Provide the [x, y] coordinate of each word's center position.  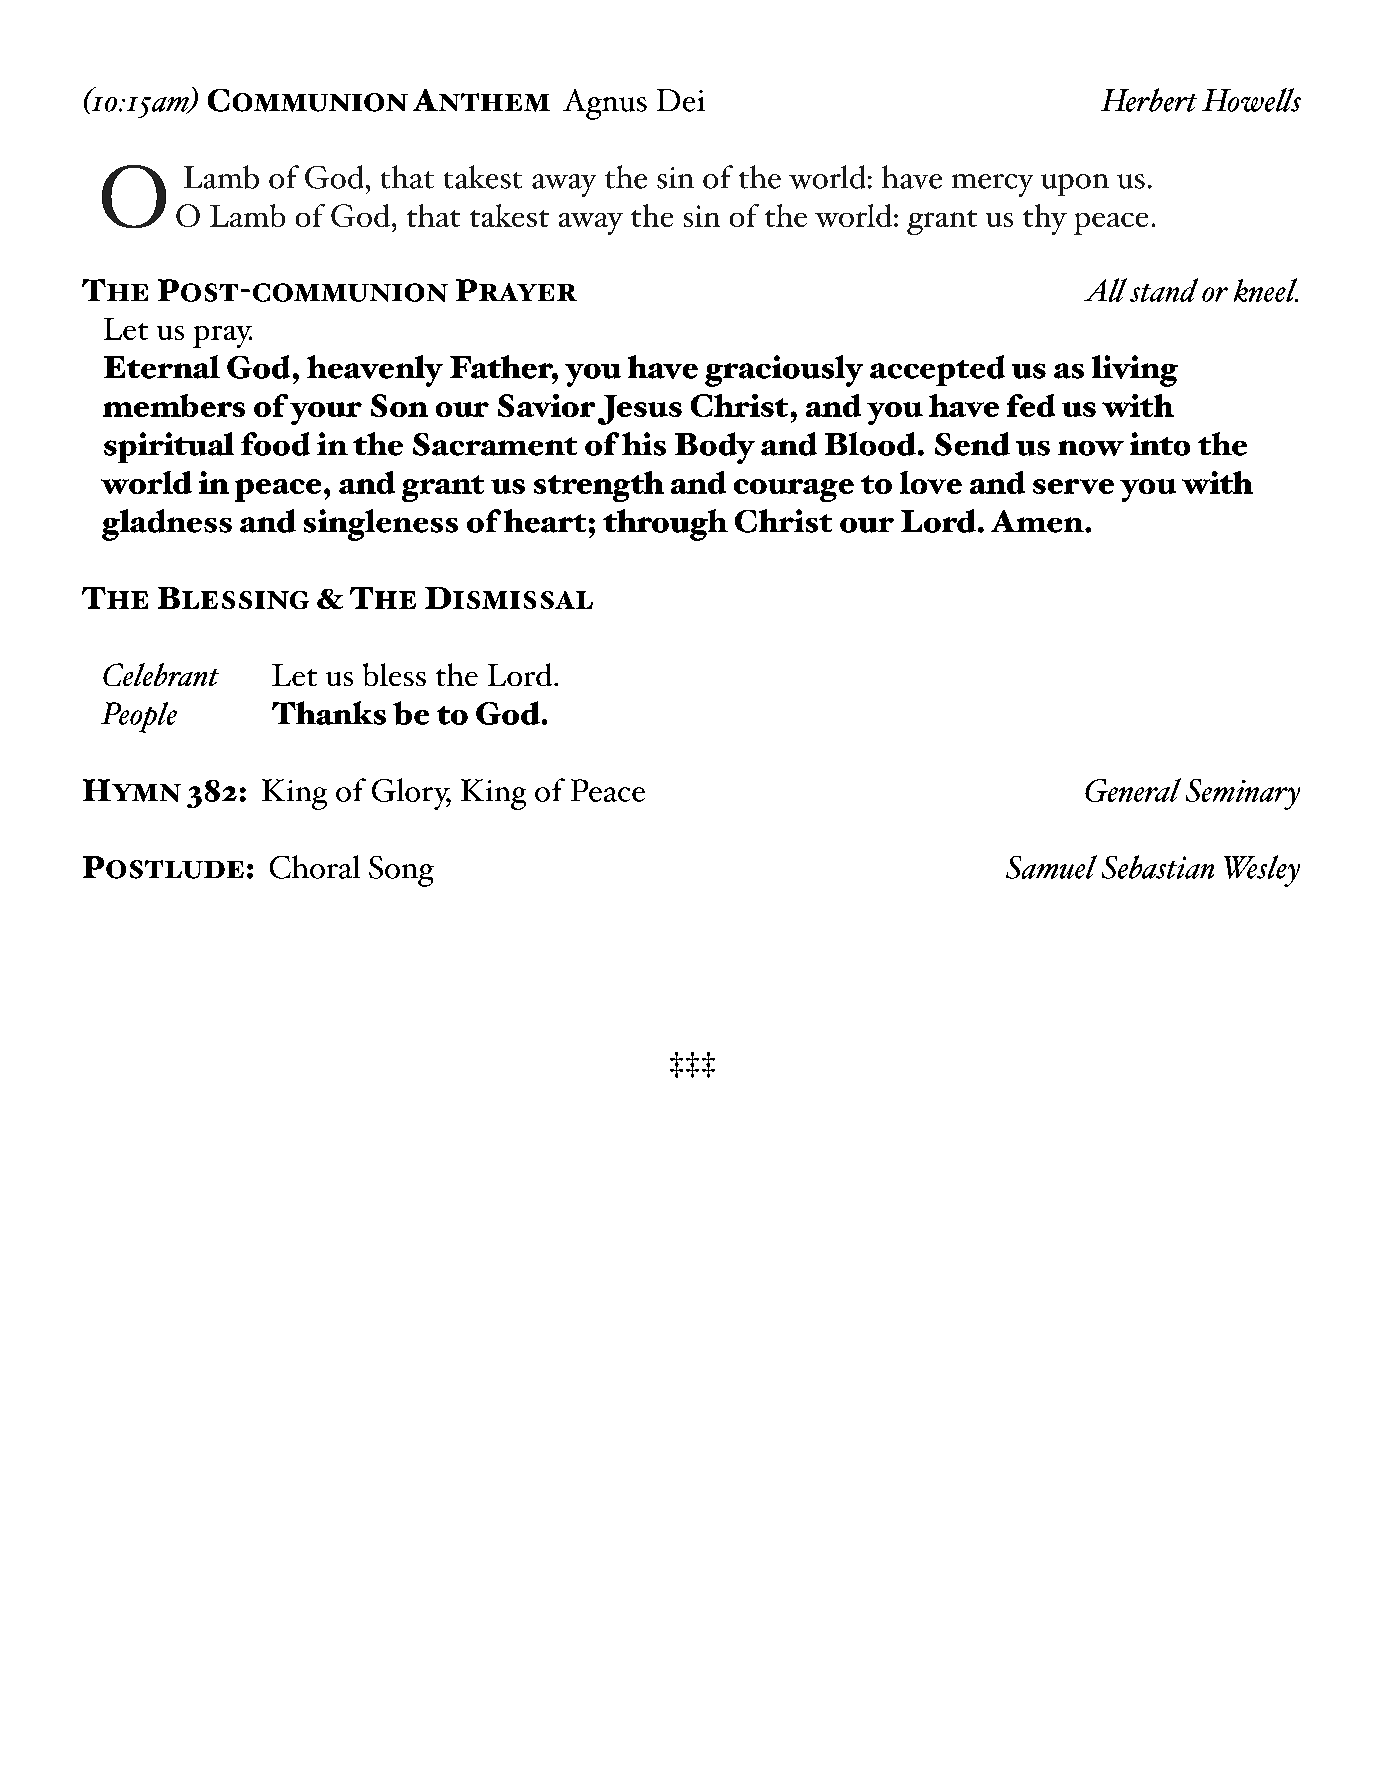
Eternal [162, 367]
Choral [315, 867]
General [1133, 790]
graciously [784, 371]
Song [401, 871]
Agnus [605, 104]
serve [1073, 486]
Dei [681, 100]
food [275, 444]
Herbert [1149, 100]
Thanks [329, 713]
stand [1164, 290]
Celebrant [161, 674]
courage [794, 490]
